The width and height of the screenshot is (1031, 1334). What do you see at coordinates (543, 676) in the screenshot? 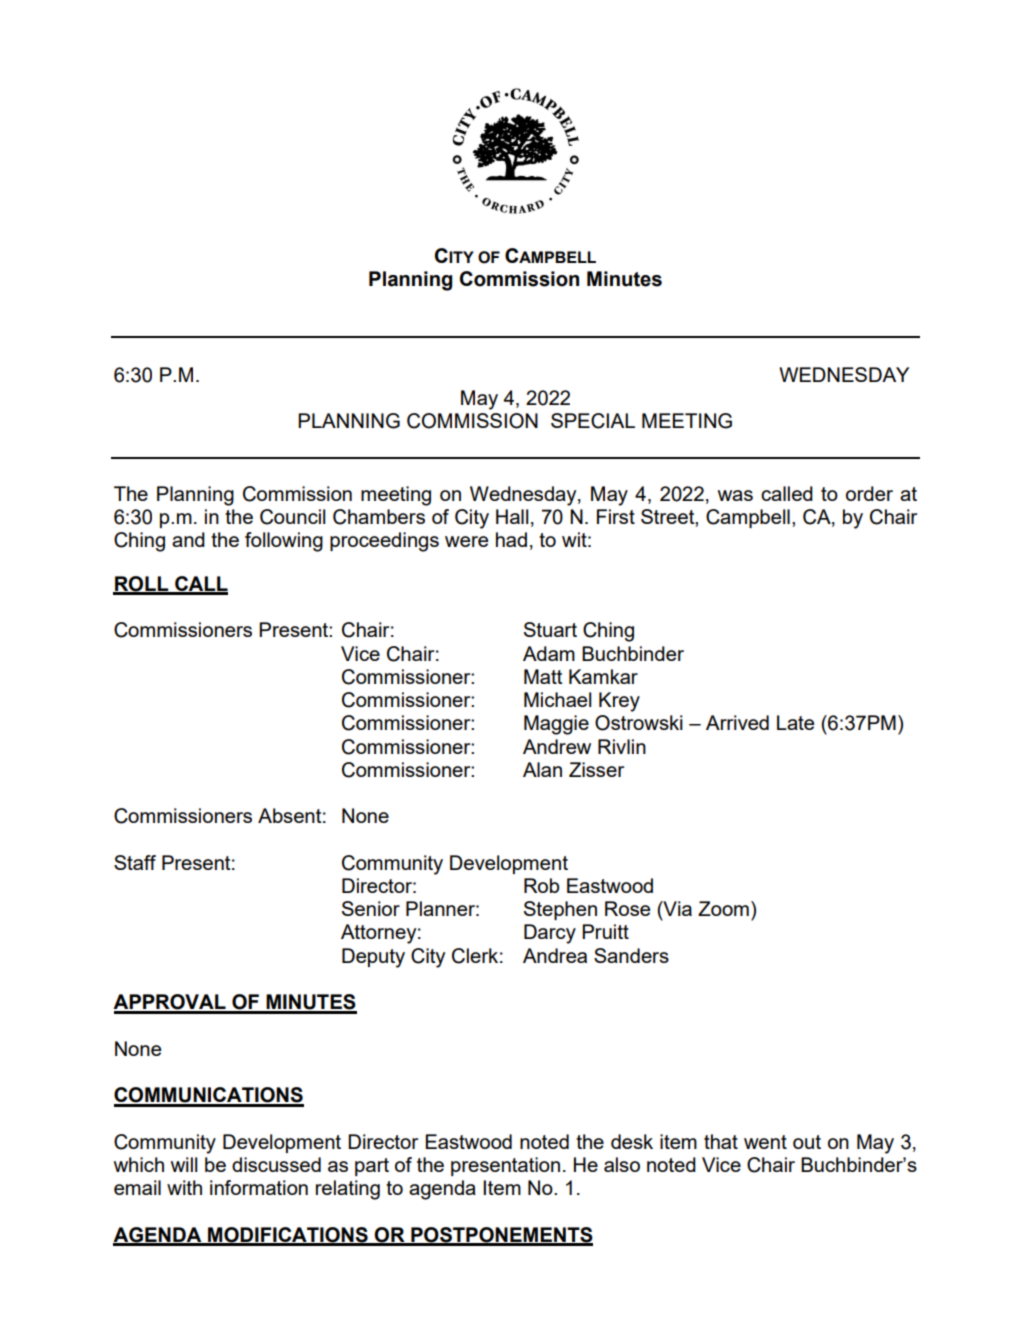
I see `Matt` at bounding box center [543, 676].
